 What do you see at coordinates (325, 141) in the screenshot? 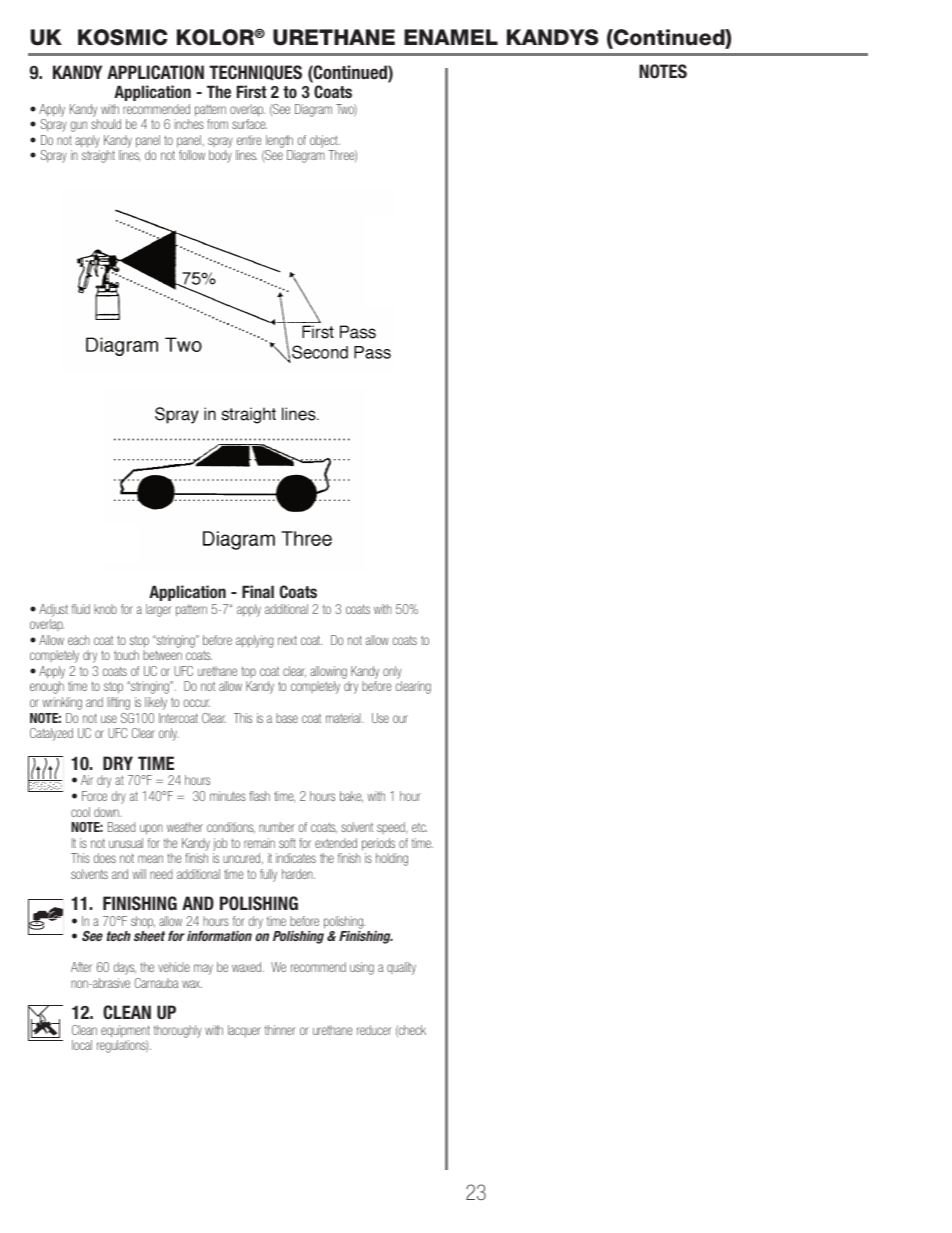
I see `object` at bounding box center [325, 141].
